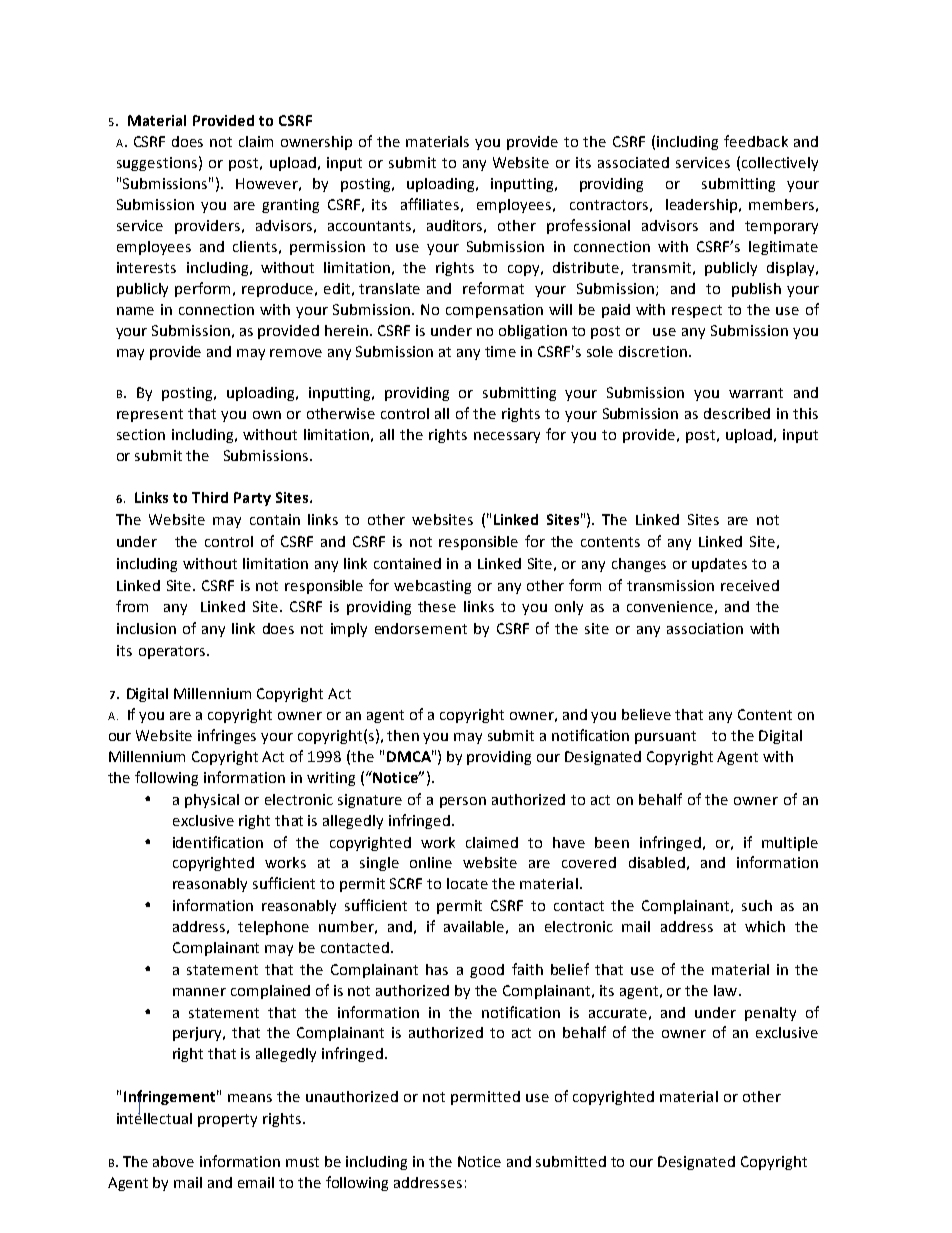  What do you see at coordinates (227, 1120) in the screenshot?
I see `property` at bounding box center [227, 1120].
